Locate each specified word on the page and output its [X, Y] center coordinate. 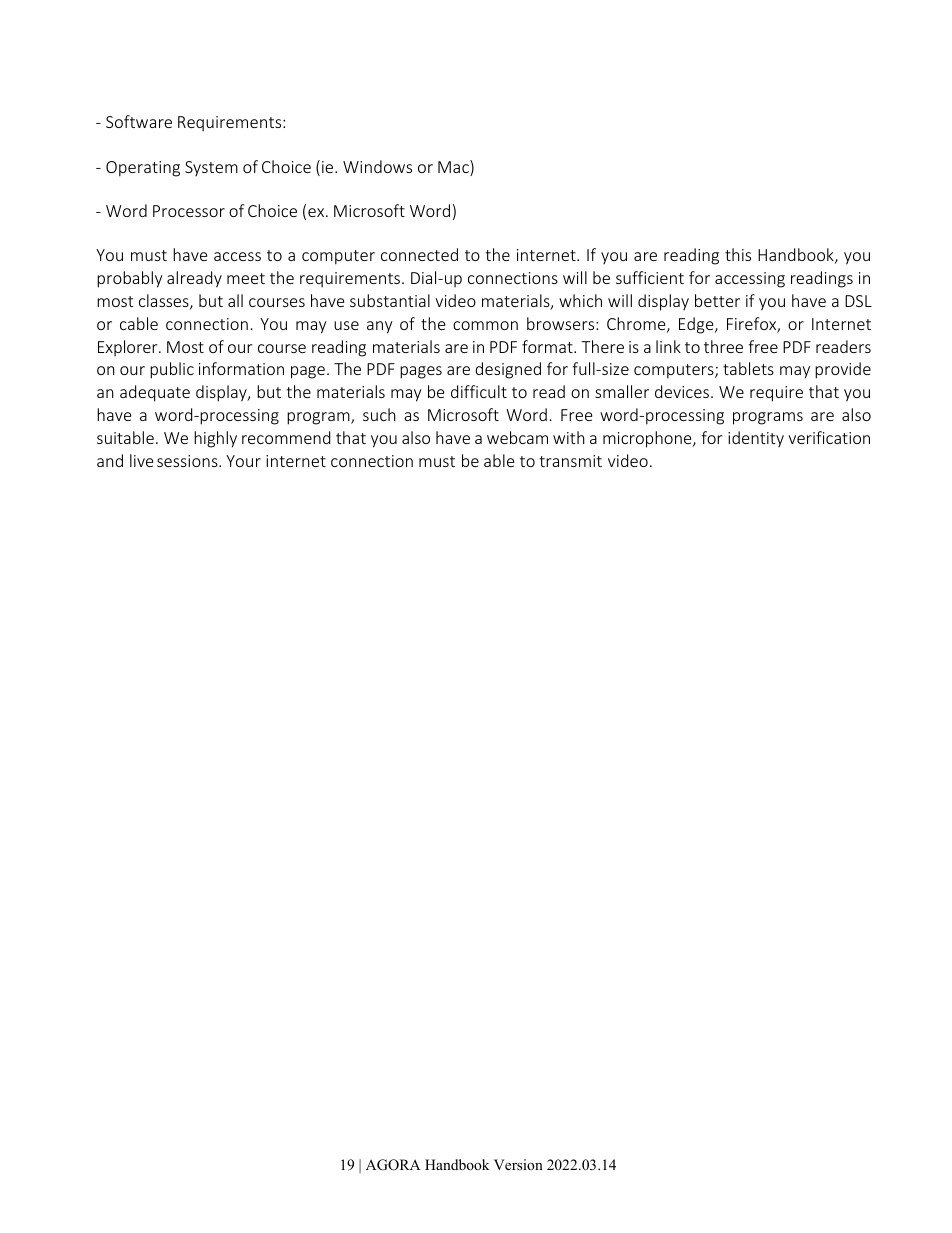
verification [829, 437]
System [211, 168]
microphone [648, 439]
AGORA [393, 1165]
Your [243, 461]
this [738, 254]
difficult [479, 391]
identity [756, 439]
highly [215, 439]
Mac [454, 168]
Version [518, 1164]
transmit [570, 461]
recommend [286, 437]
